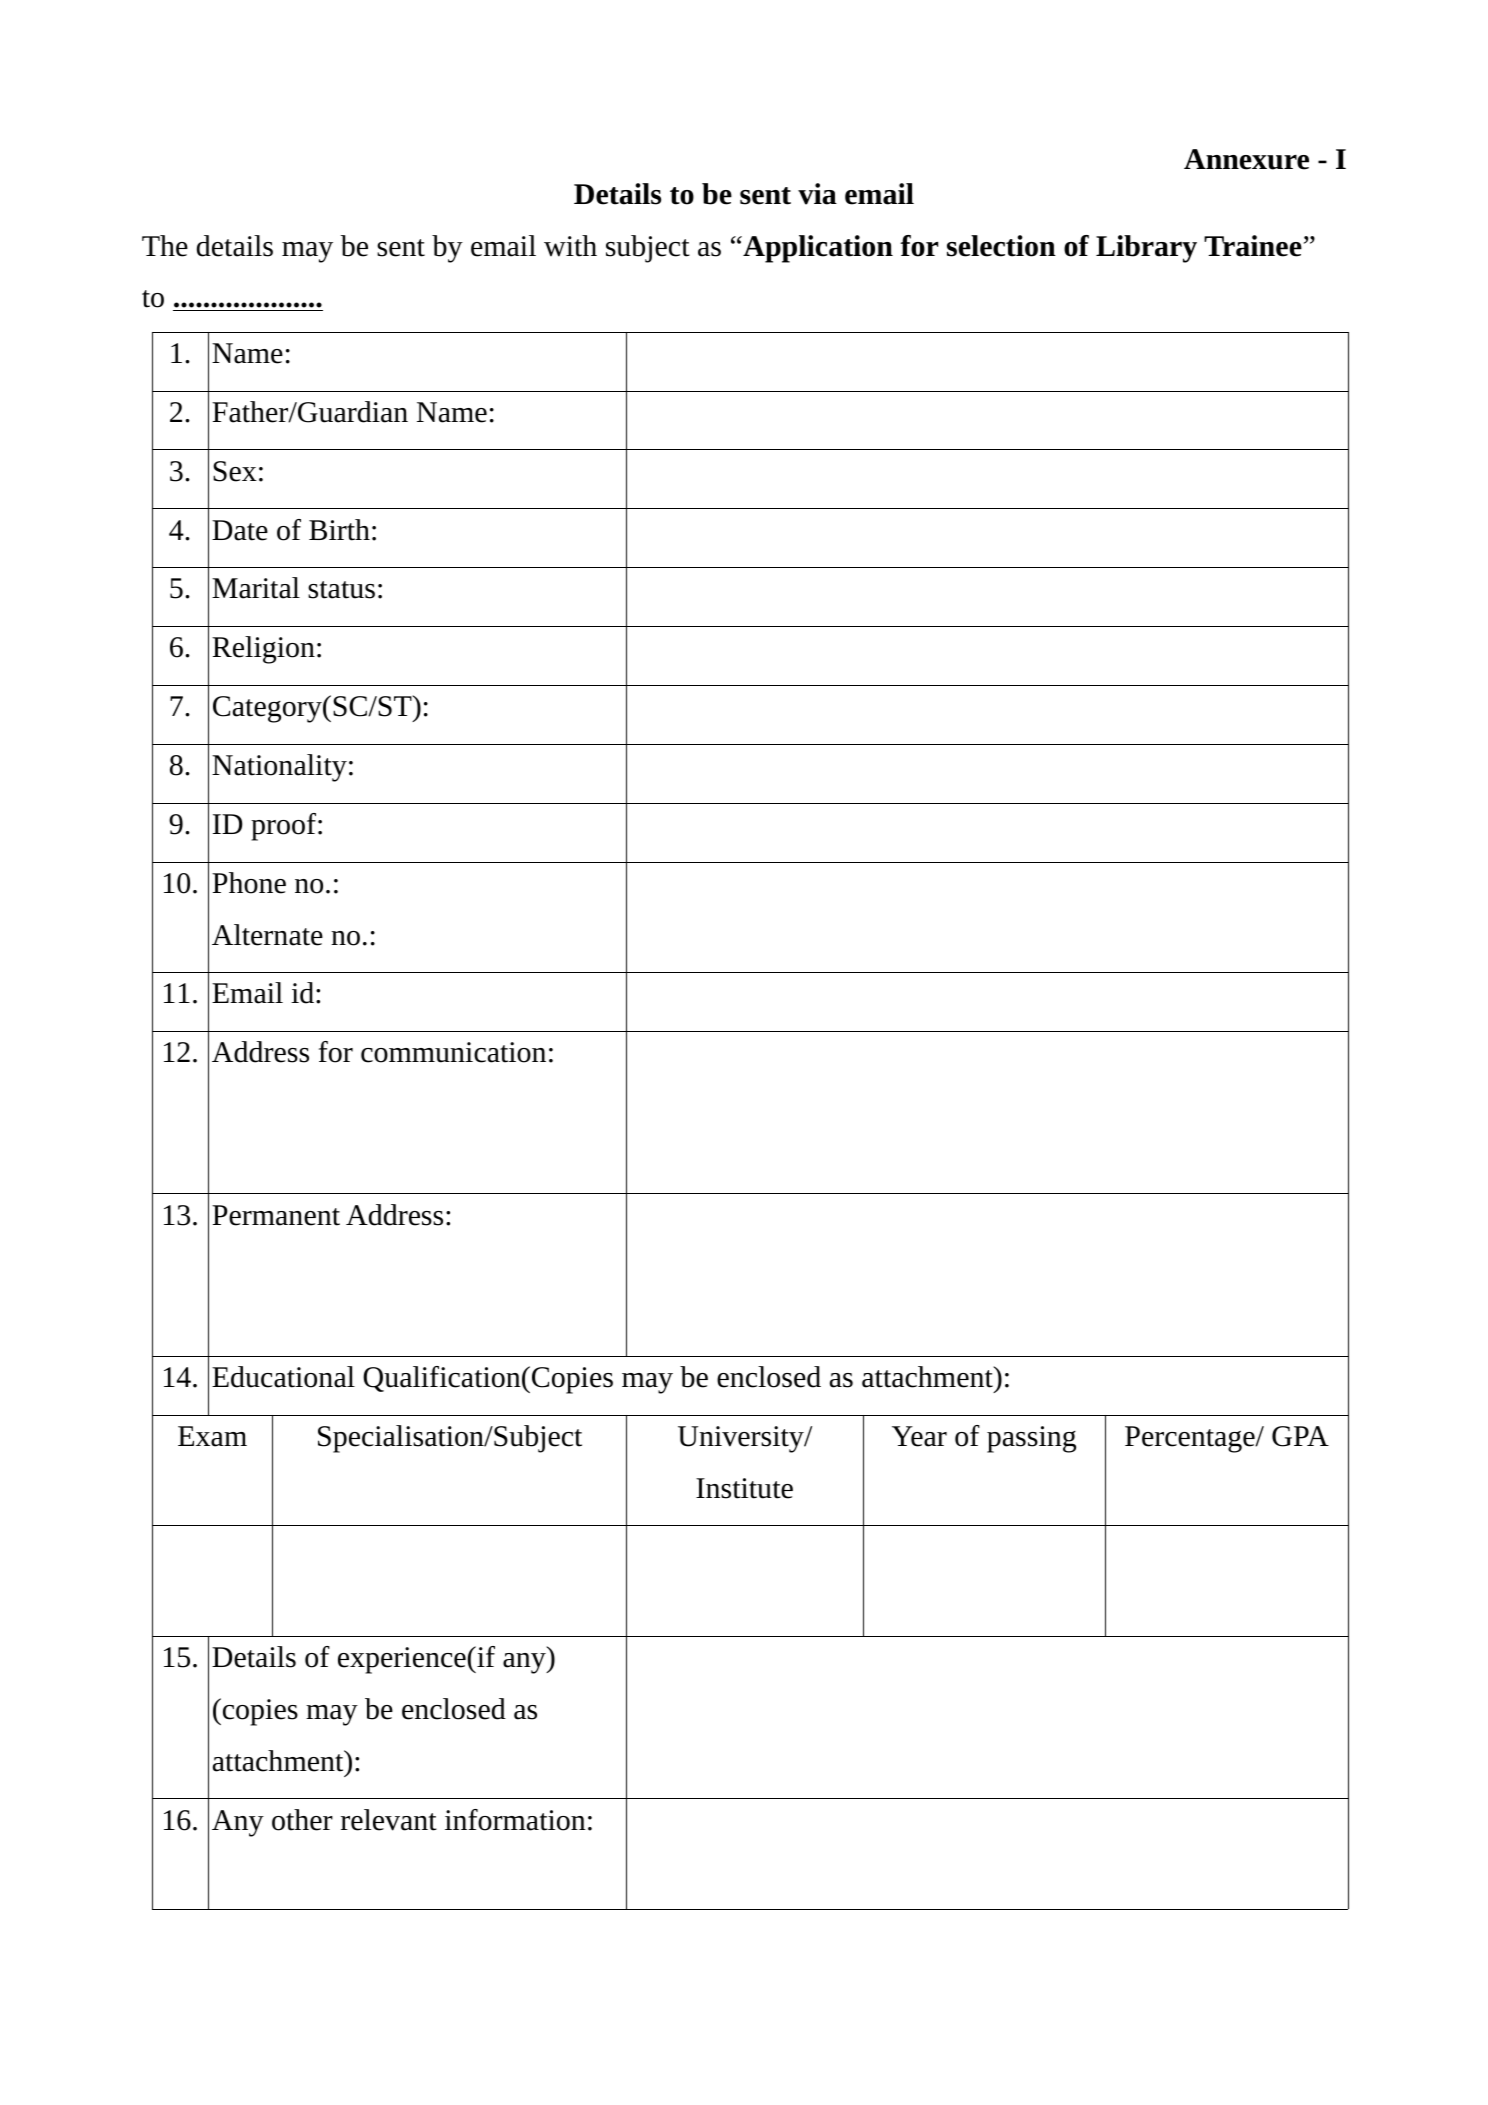 The width and height of the screenshot is (1488, 2105). What do you see at coordinates (1146, 249) in the screenshot?
I see `Library` at bounding box center [1146, 249].
